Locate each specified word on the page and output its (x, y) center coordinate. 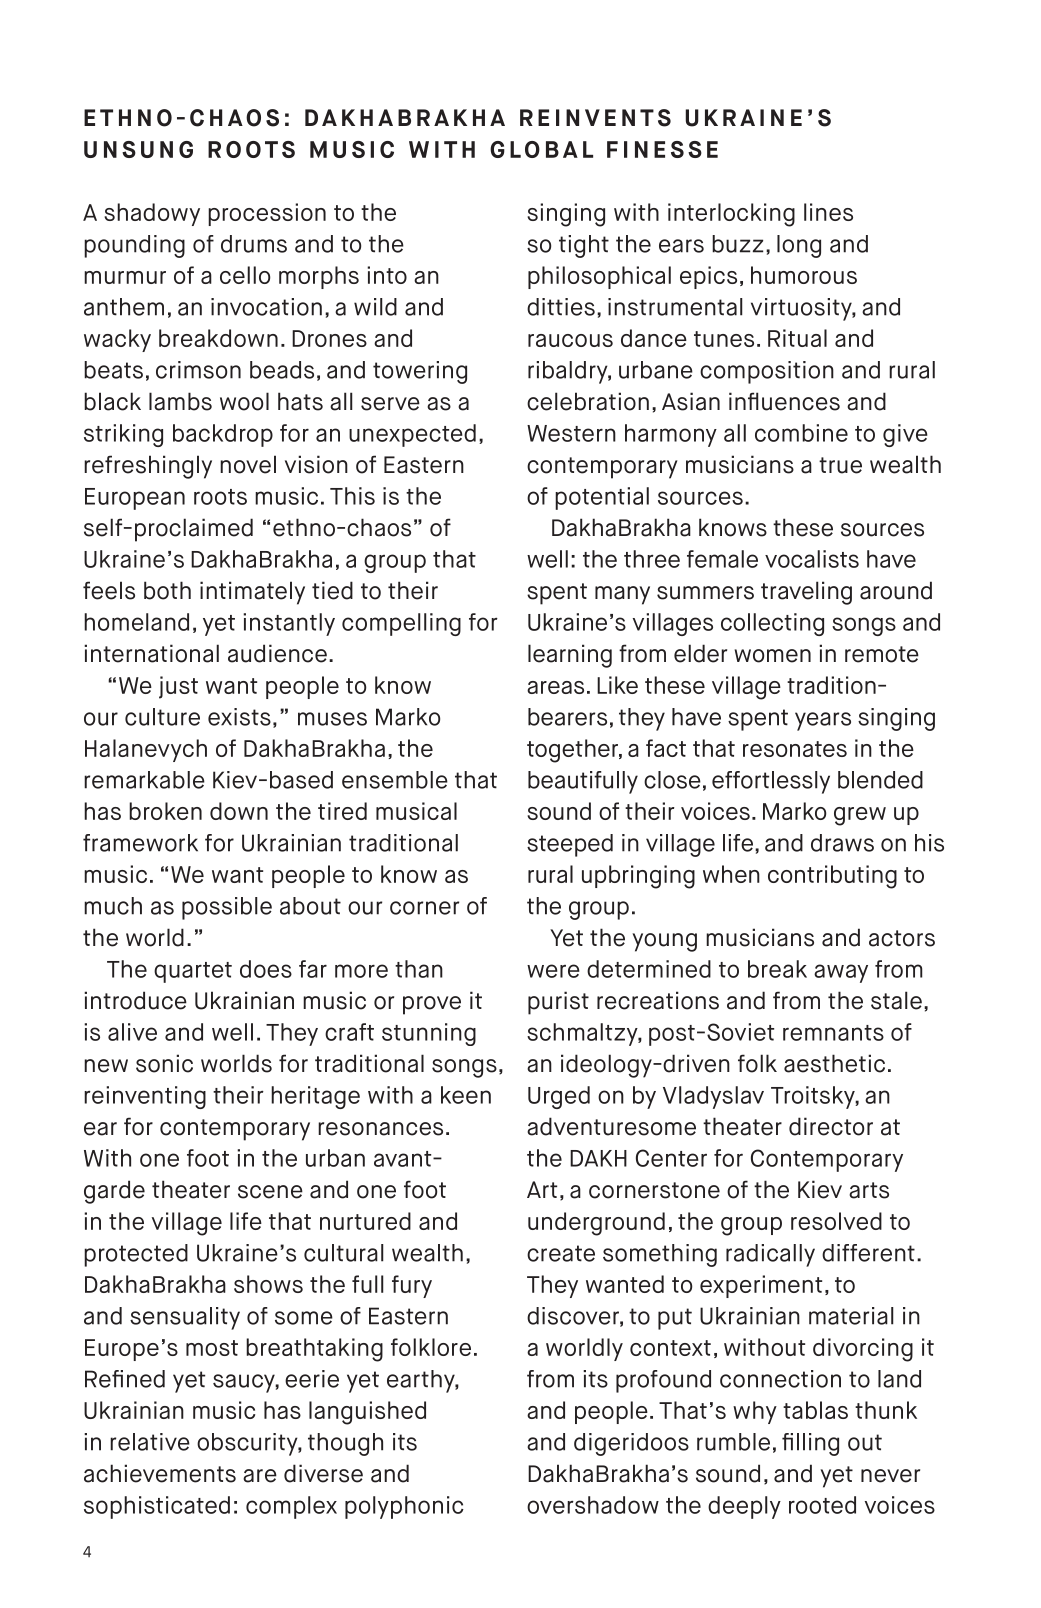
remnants (833, 1033)
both (167, 590)
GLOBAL (541, 149)
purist (558, 1003)
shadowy (152, 214)
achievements (160, 1473)
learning (570, 656)
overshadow (593, 1505)
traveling (806, 593)
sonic (164, 1063)
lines (828, 212)
